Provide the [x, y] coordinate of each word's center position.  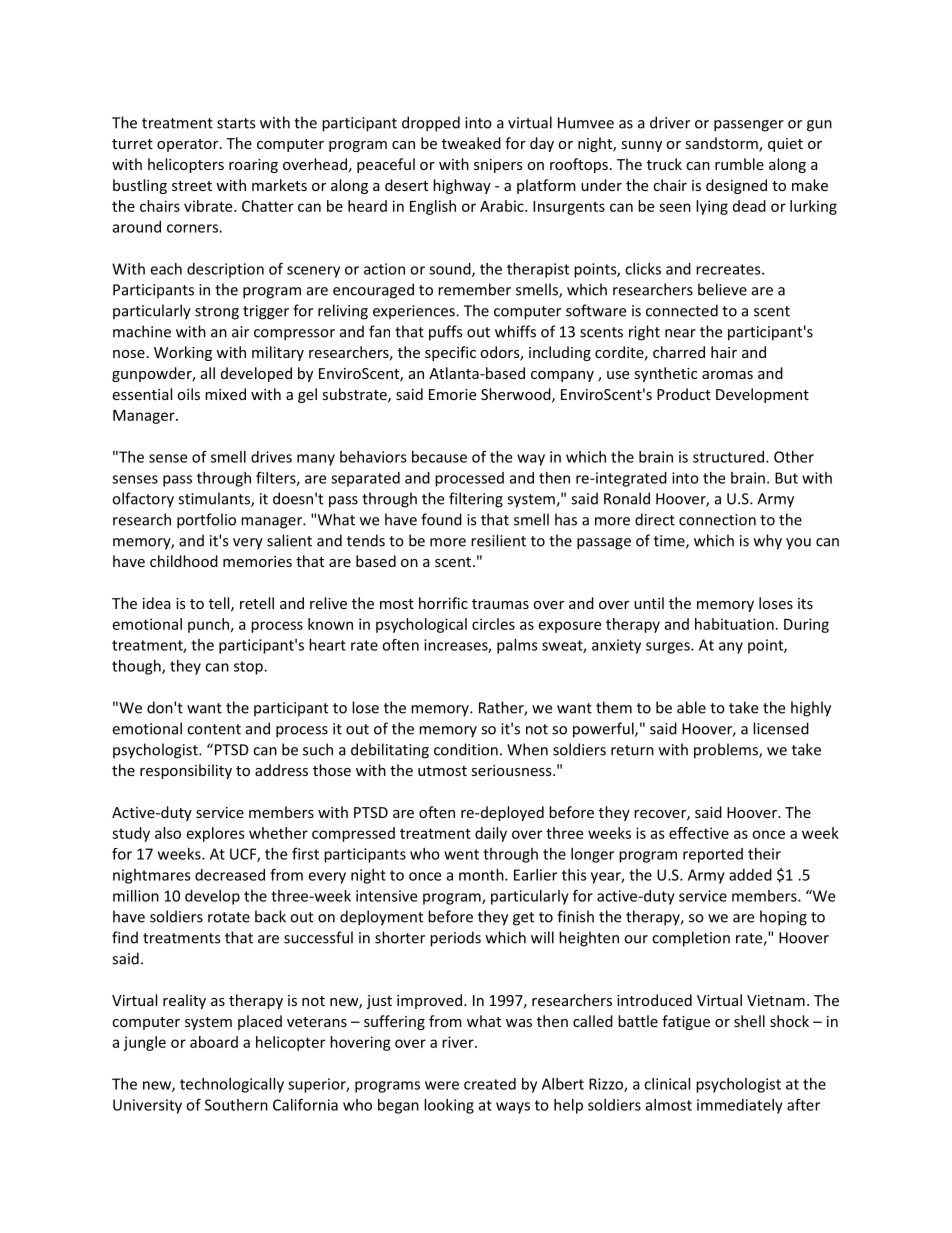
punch [208, 625]
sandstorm [722, 144]
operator [189, 145]
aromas [727, 375]
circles [493, 624]
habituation [734, 624]
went [461, 854]
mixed [225, 394]
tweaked [471, 143]
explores [216, 834]
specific [450, 353]
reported [713, 855]
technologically [232, 1085]
